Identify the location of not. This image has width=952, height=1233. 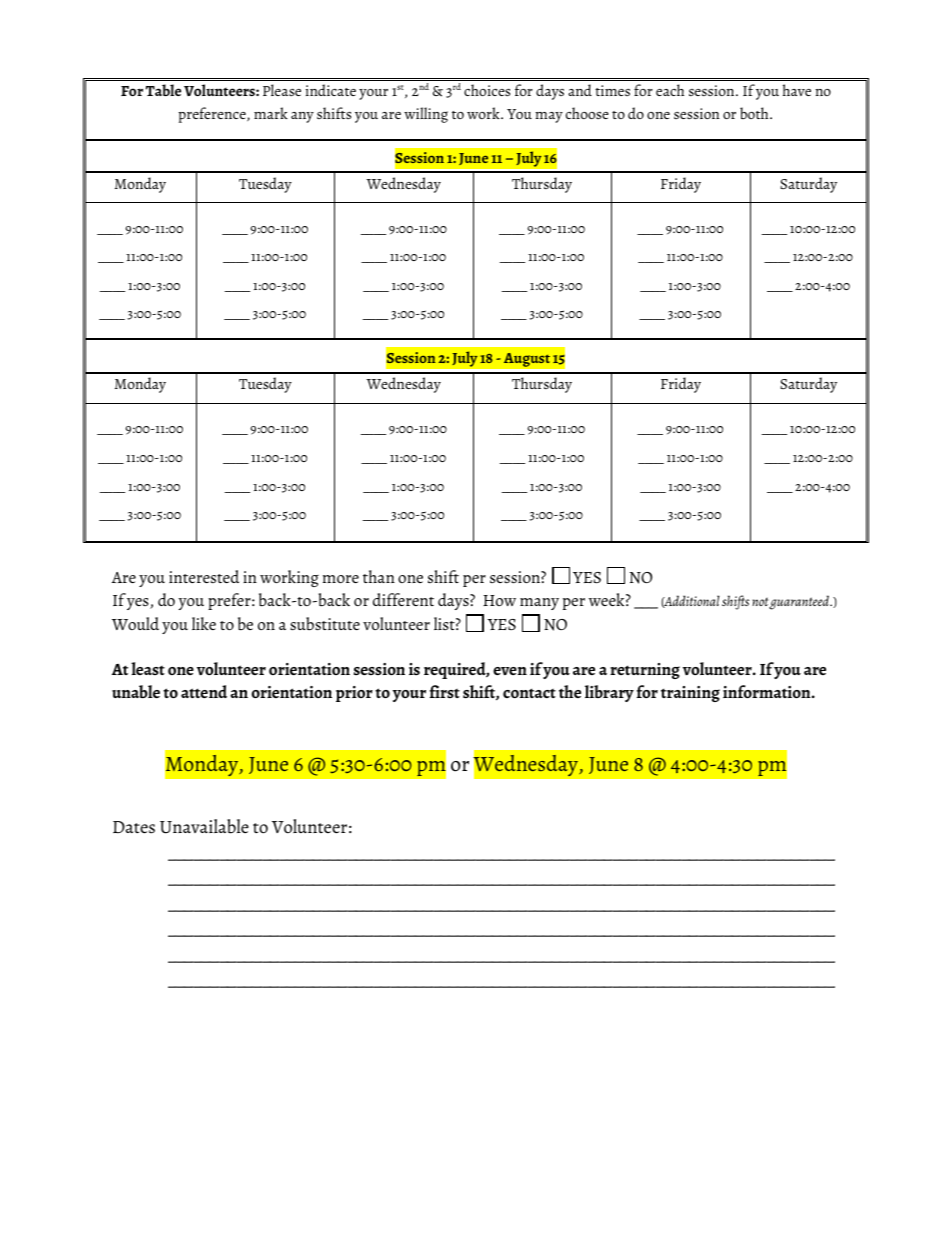
(761, 603).
